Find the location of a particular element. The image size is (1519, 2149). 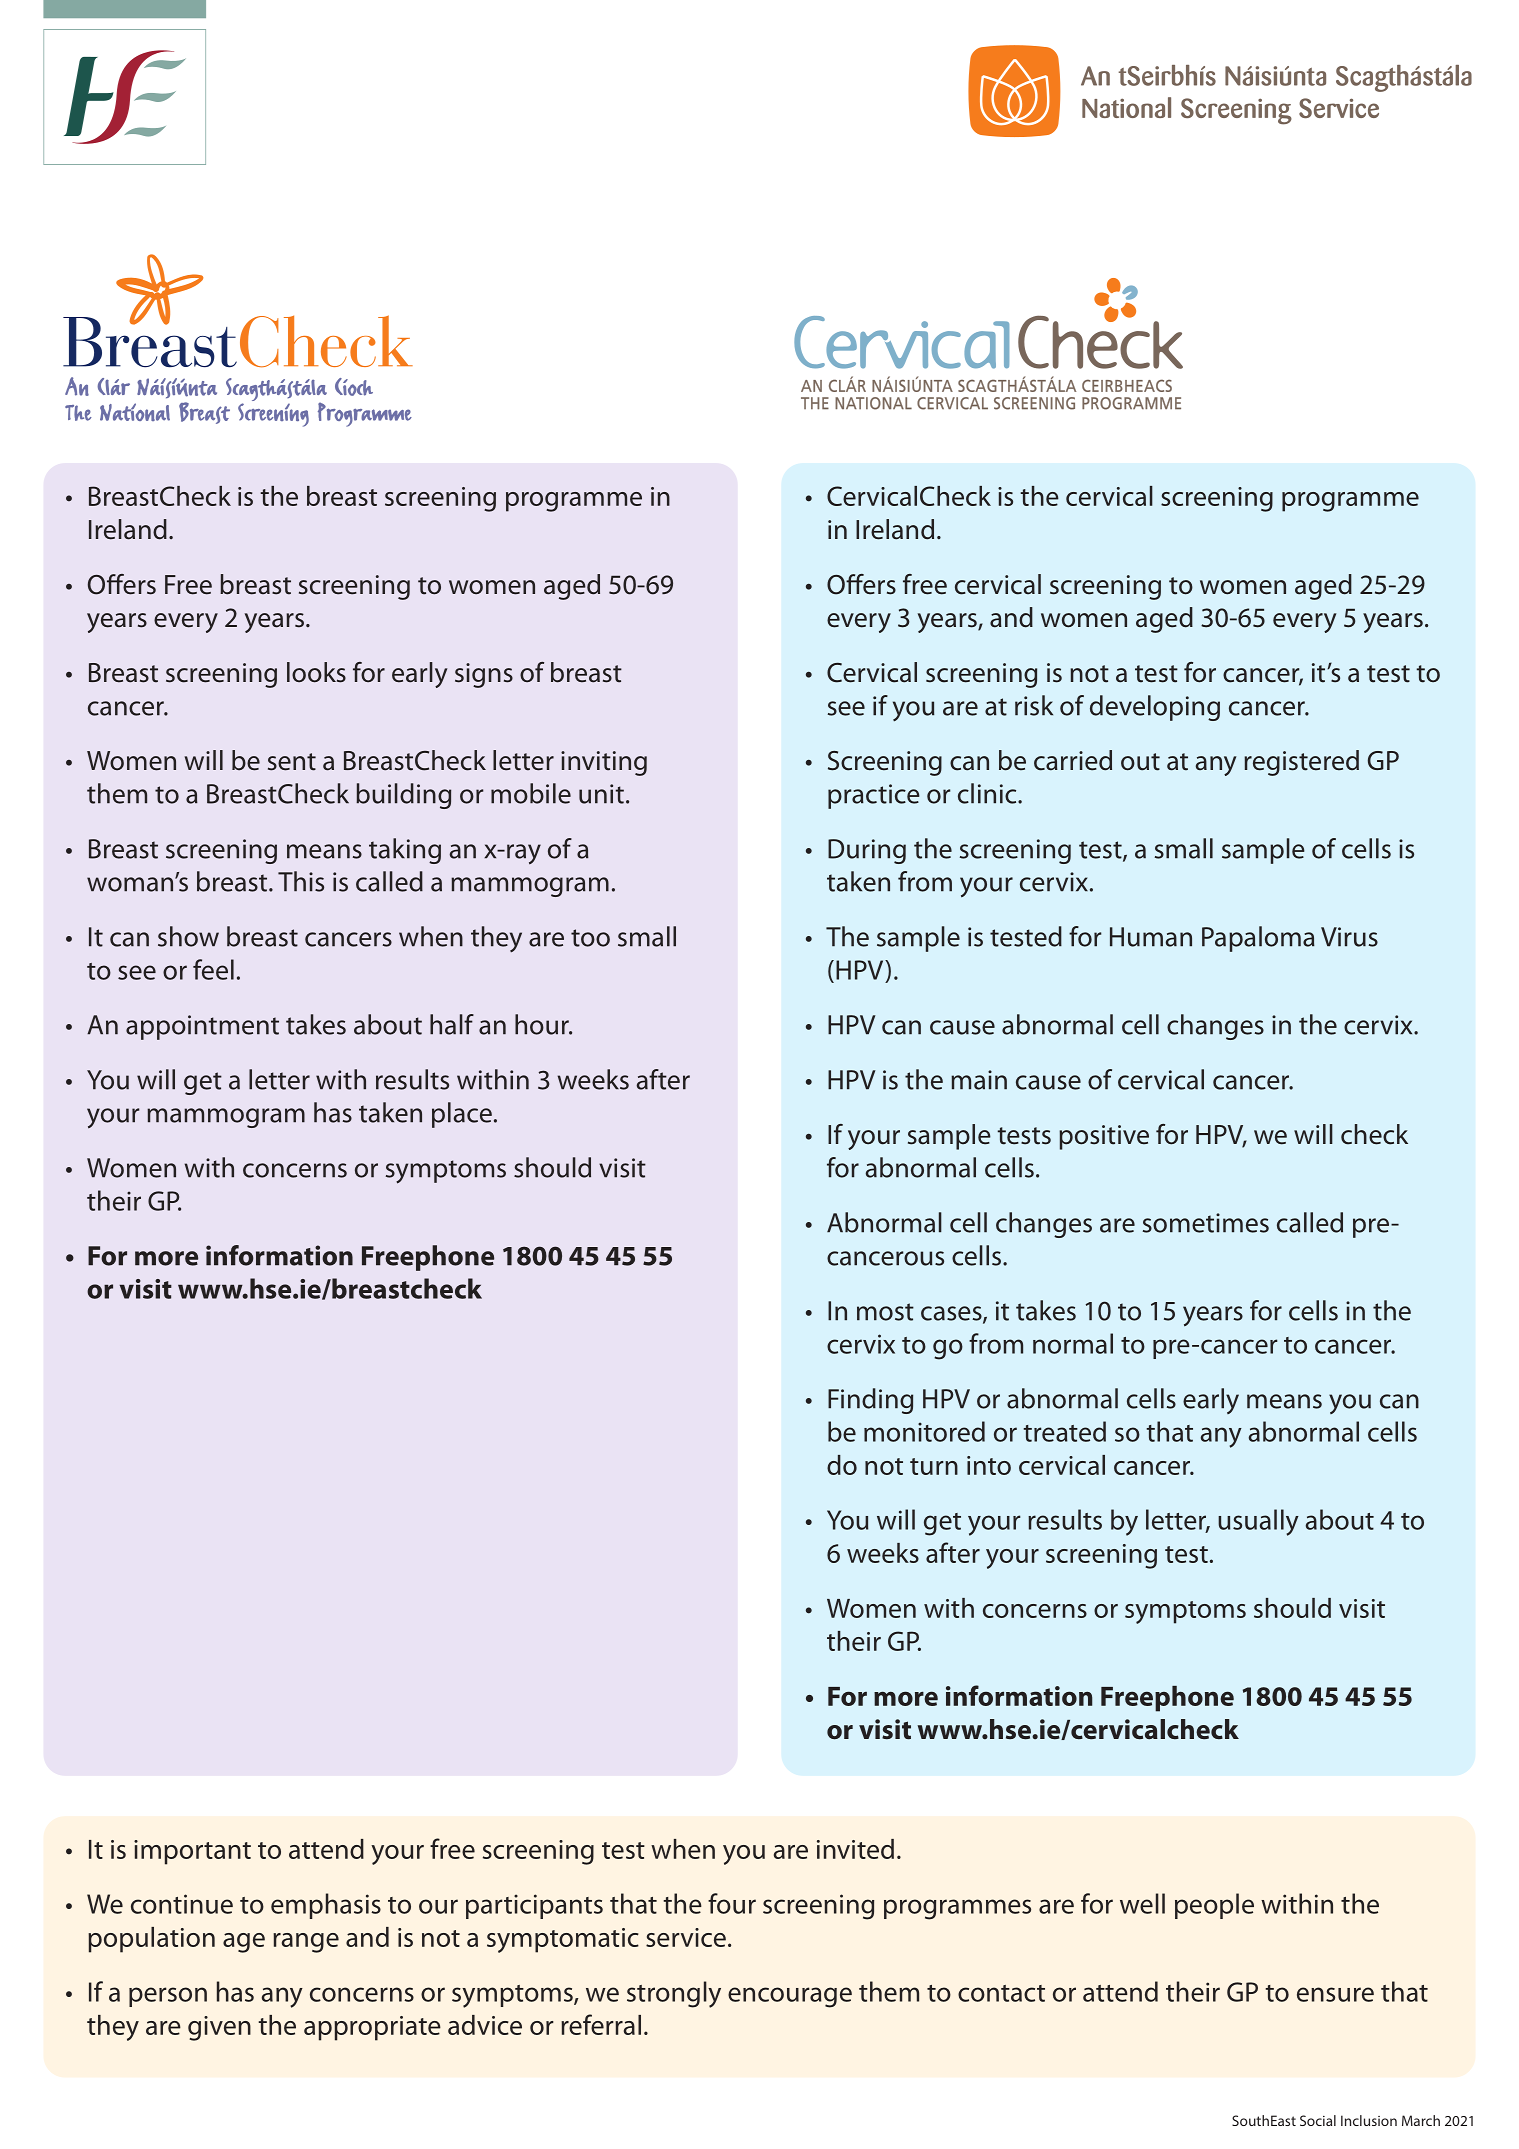

appropriate is located at coordinates (372, 2028).
